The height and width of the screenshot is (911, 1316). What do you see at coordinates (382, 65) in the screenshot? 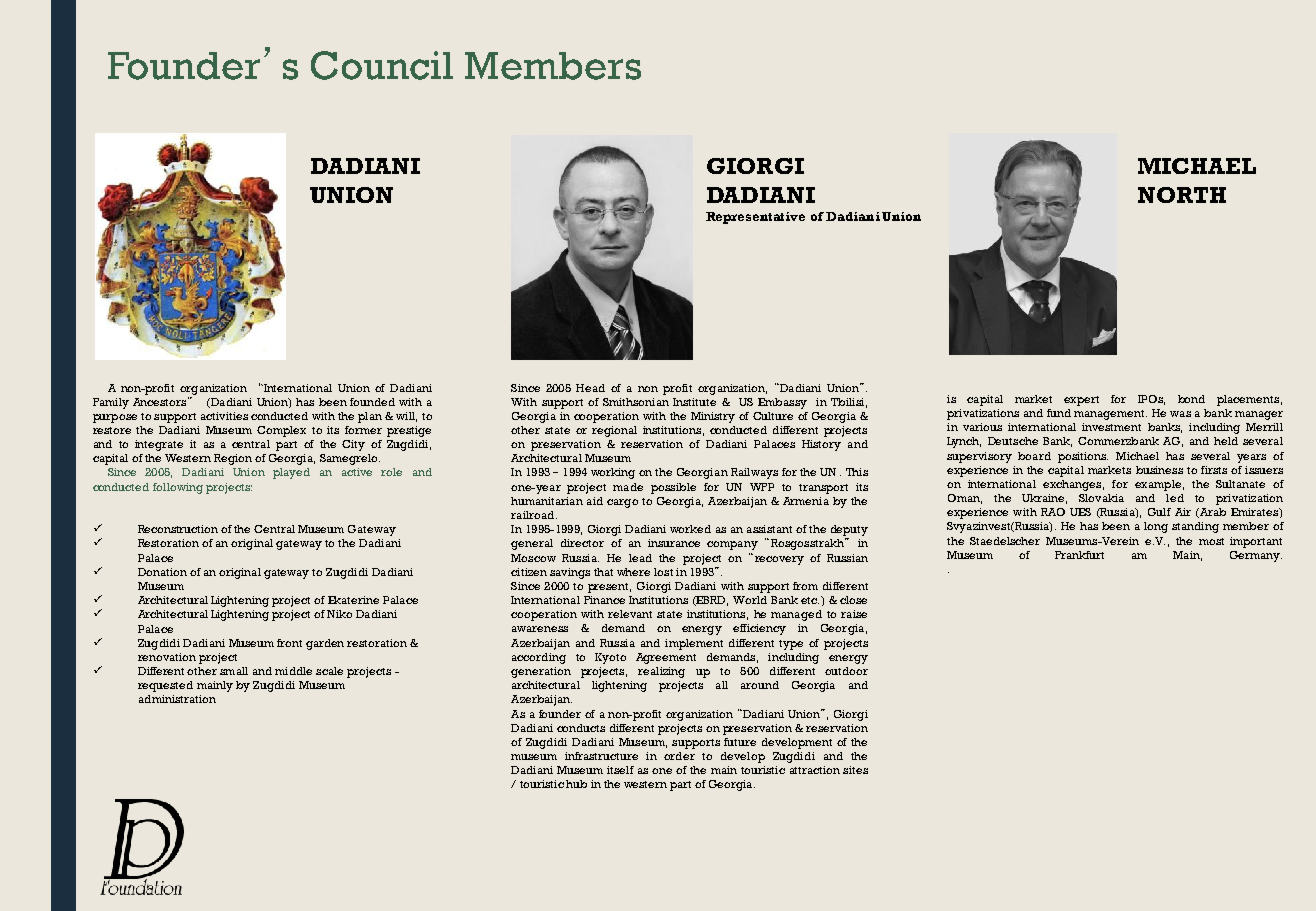
I see `Council` at bounding box center [382, 65].
